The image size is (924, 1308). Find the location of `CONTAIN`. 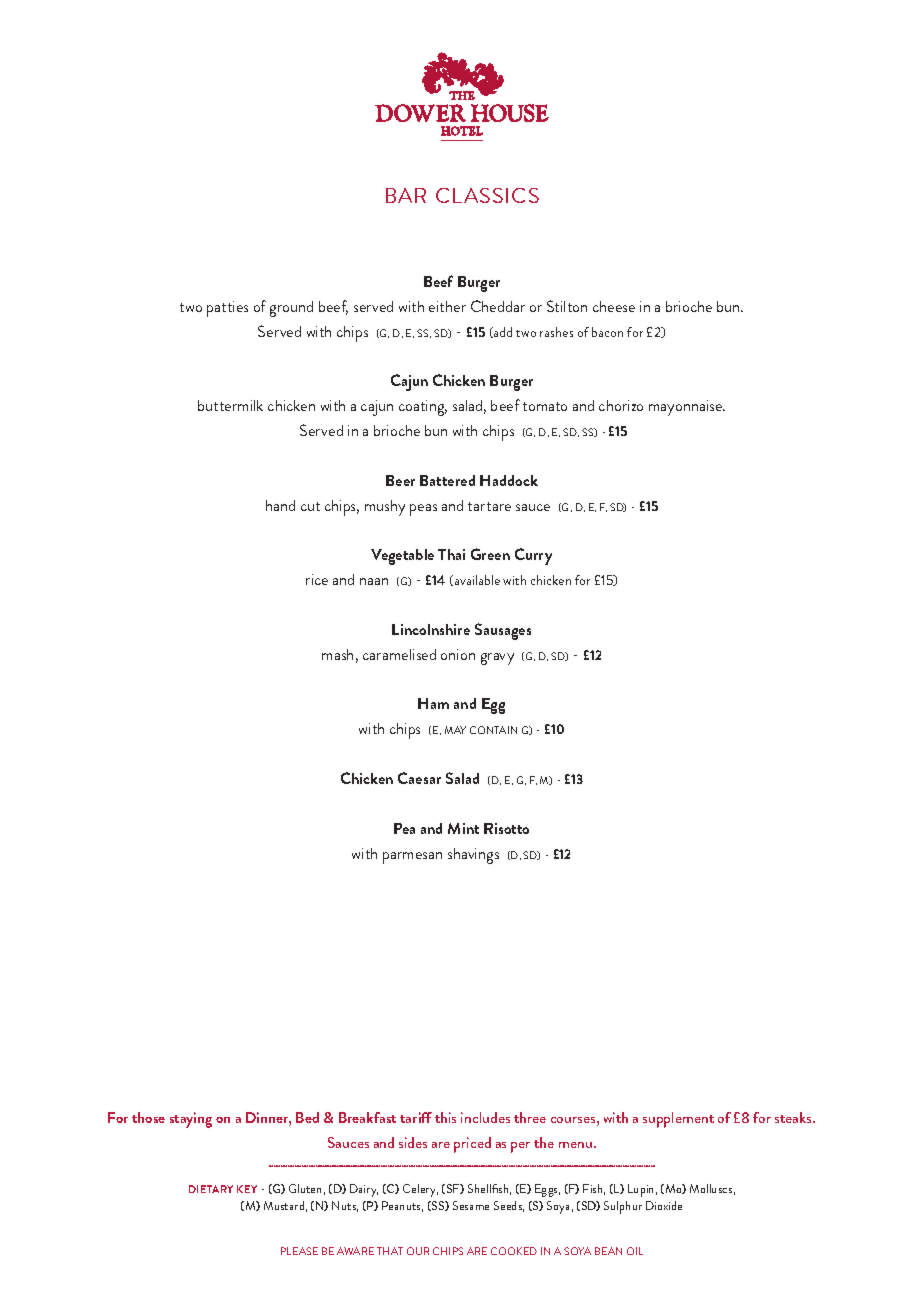

CONTAIN is located at coordinates (493, 730).
